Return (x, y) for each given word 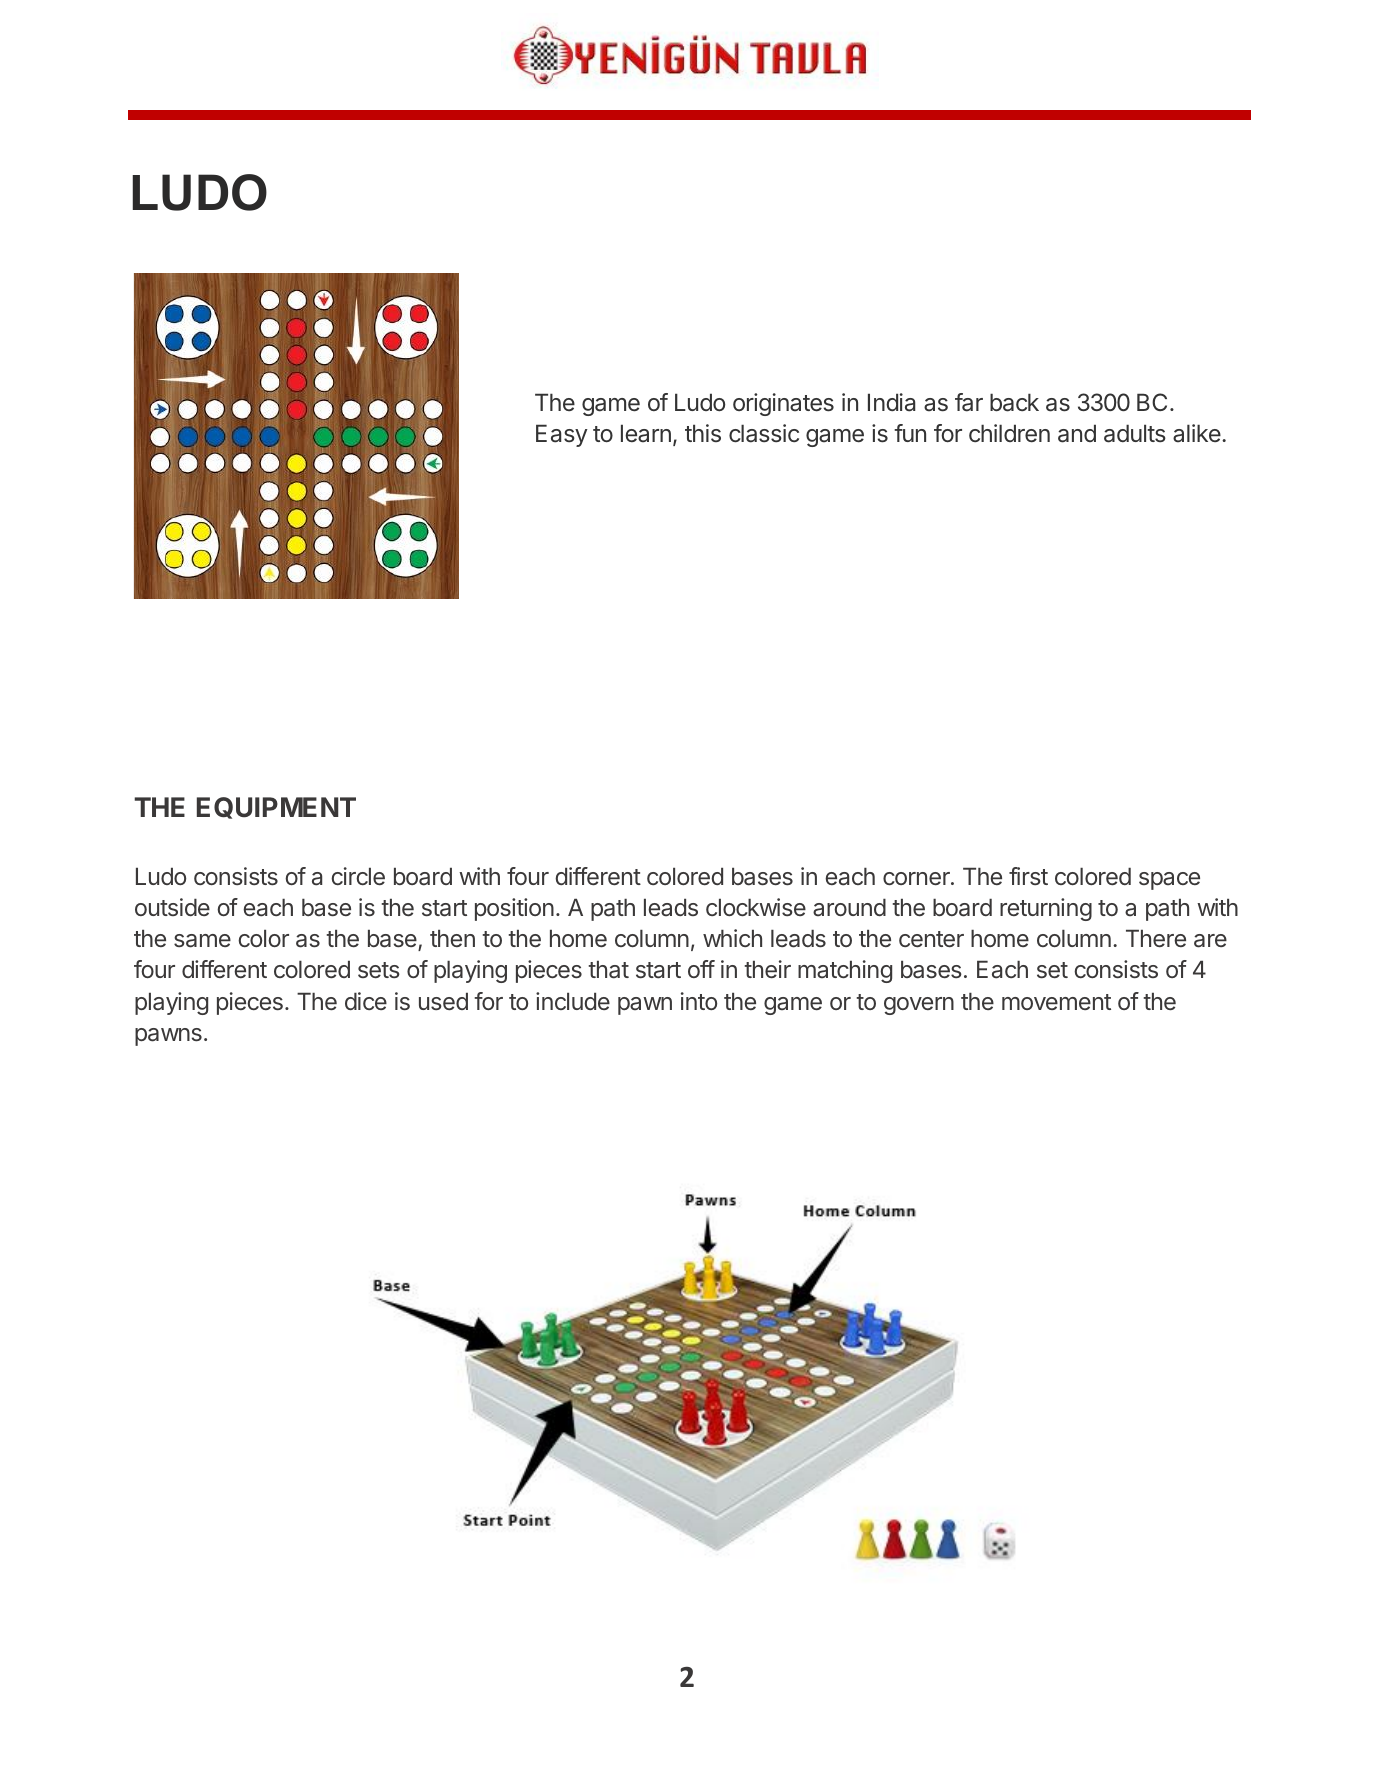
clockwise (756, 907)
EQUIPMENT (276, 808)
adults (1135, 433)
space (1169, 881)
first (1028, 876)
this (703, 433)
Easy (562, 435)
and (1077, 433)
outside (172, 907)
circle (358, 876)
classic (764, 433)
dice (366, 1001)
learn (646, 433)
